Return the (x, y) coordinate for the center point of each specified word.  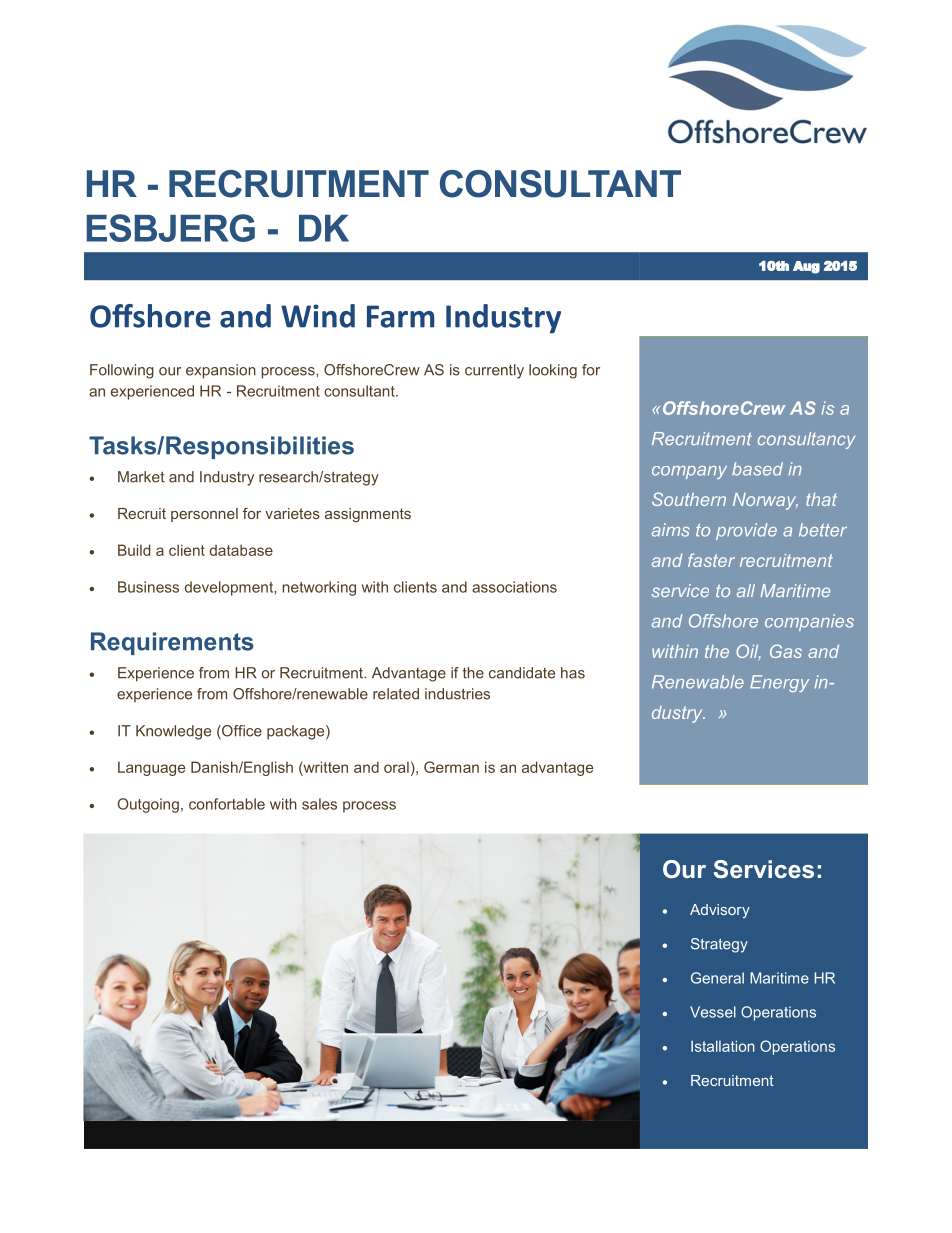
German (451, 767)
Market (141, 477)
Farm (400, 316)
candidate (522, 673)
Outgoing (148, 805)
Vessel (713, 1012)
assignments (368, 515)
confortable (227, 804)
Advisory (720, 911)
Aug (806, 267)
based (757, 469)
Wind (318, 316)
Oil (748, 652)
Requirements (172, 643)
